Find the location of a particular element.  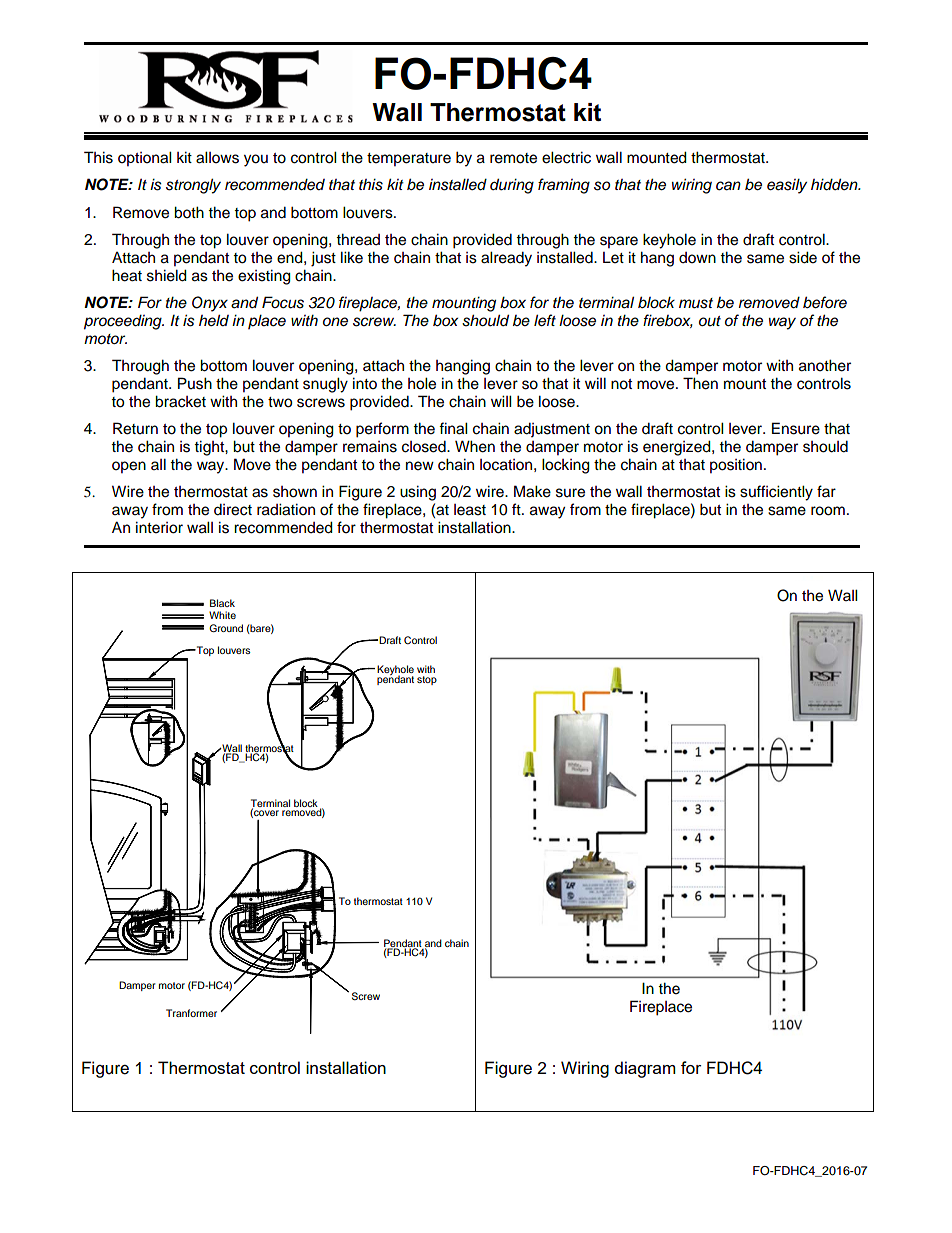

can is located at coordinates (728, 186).
